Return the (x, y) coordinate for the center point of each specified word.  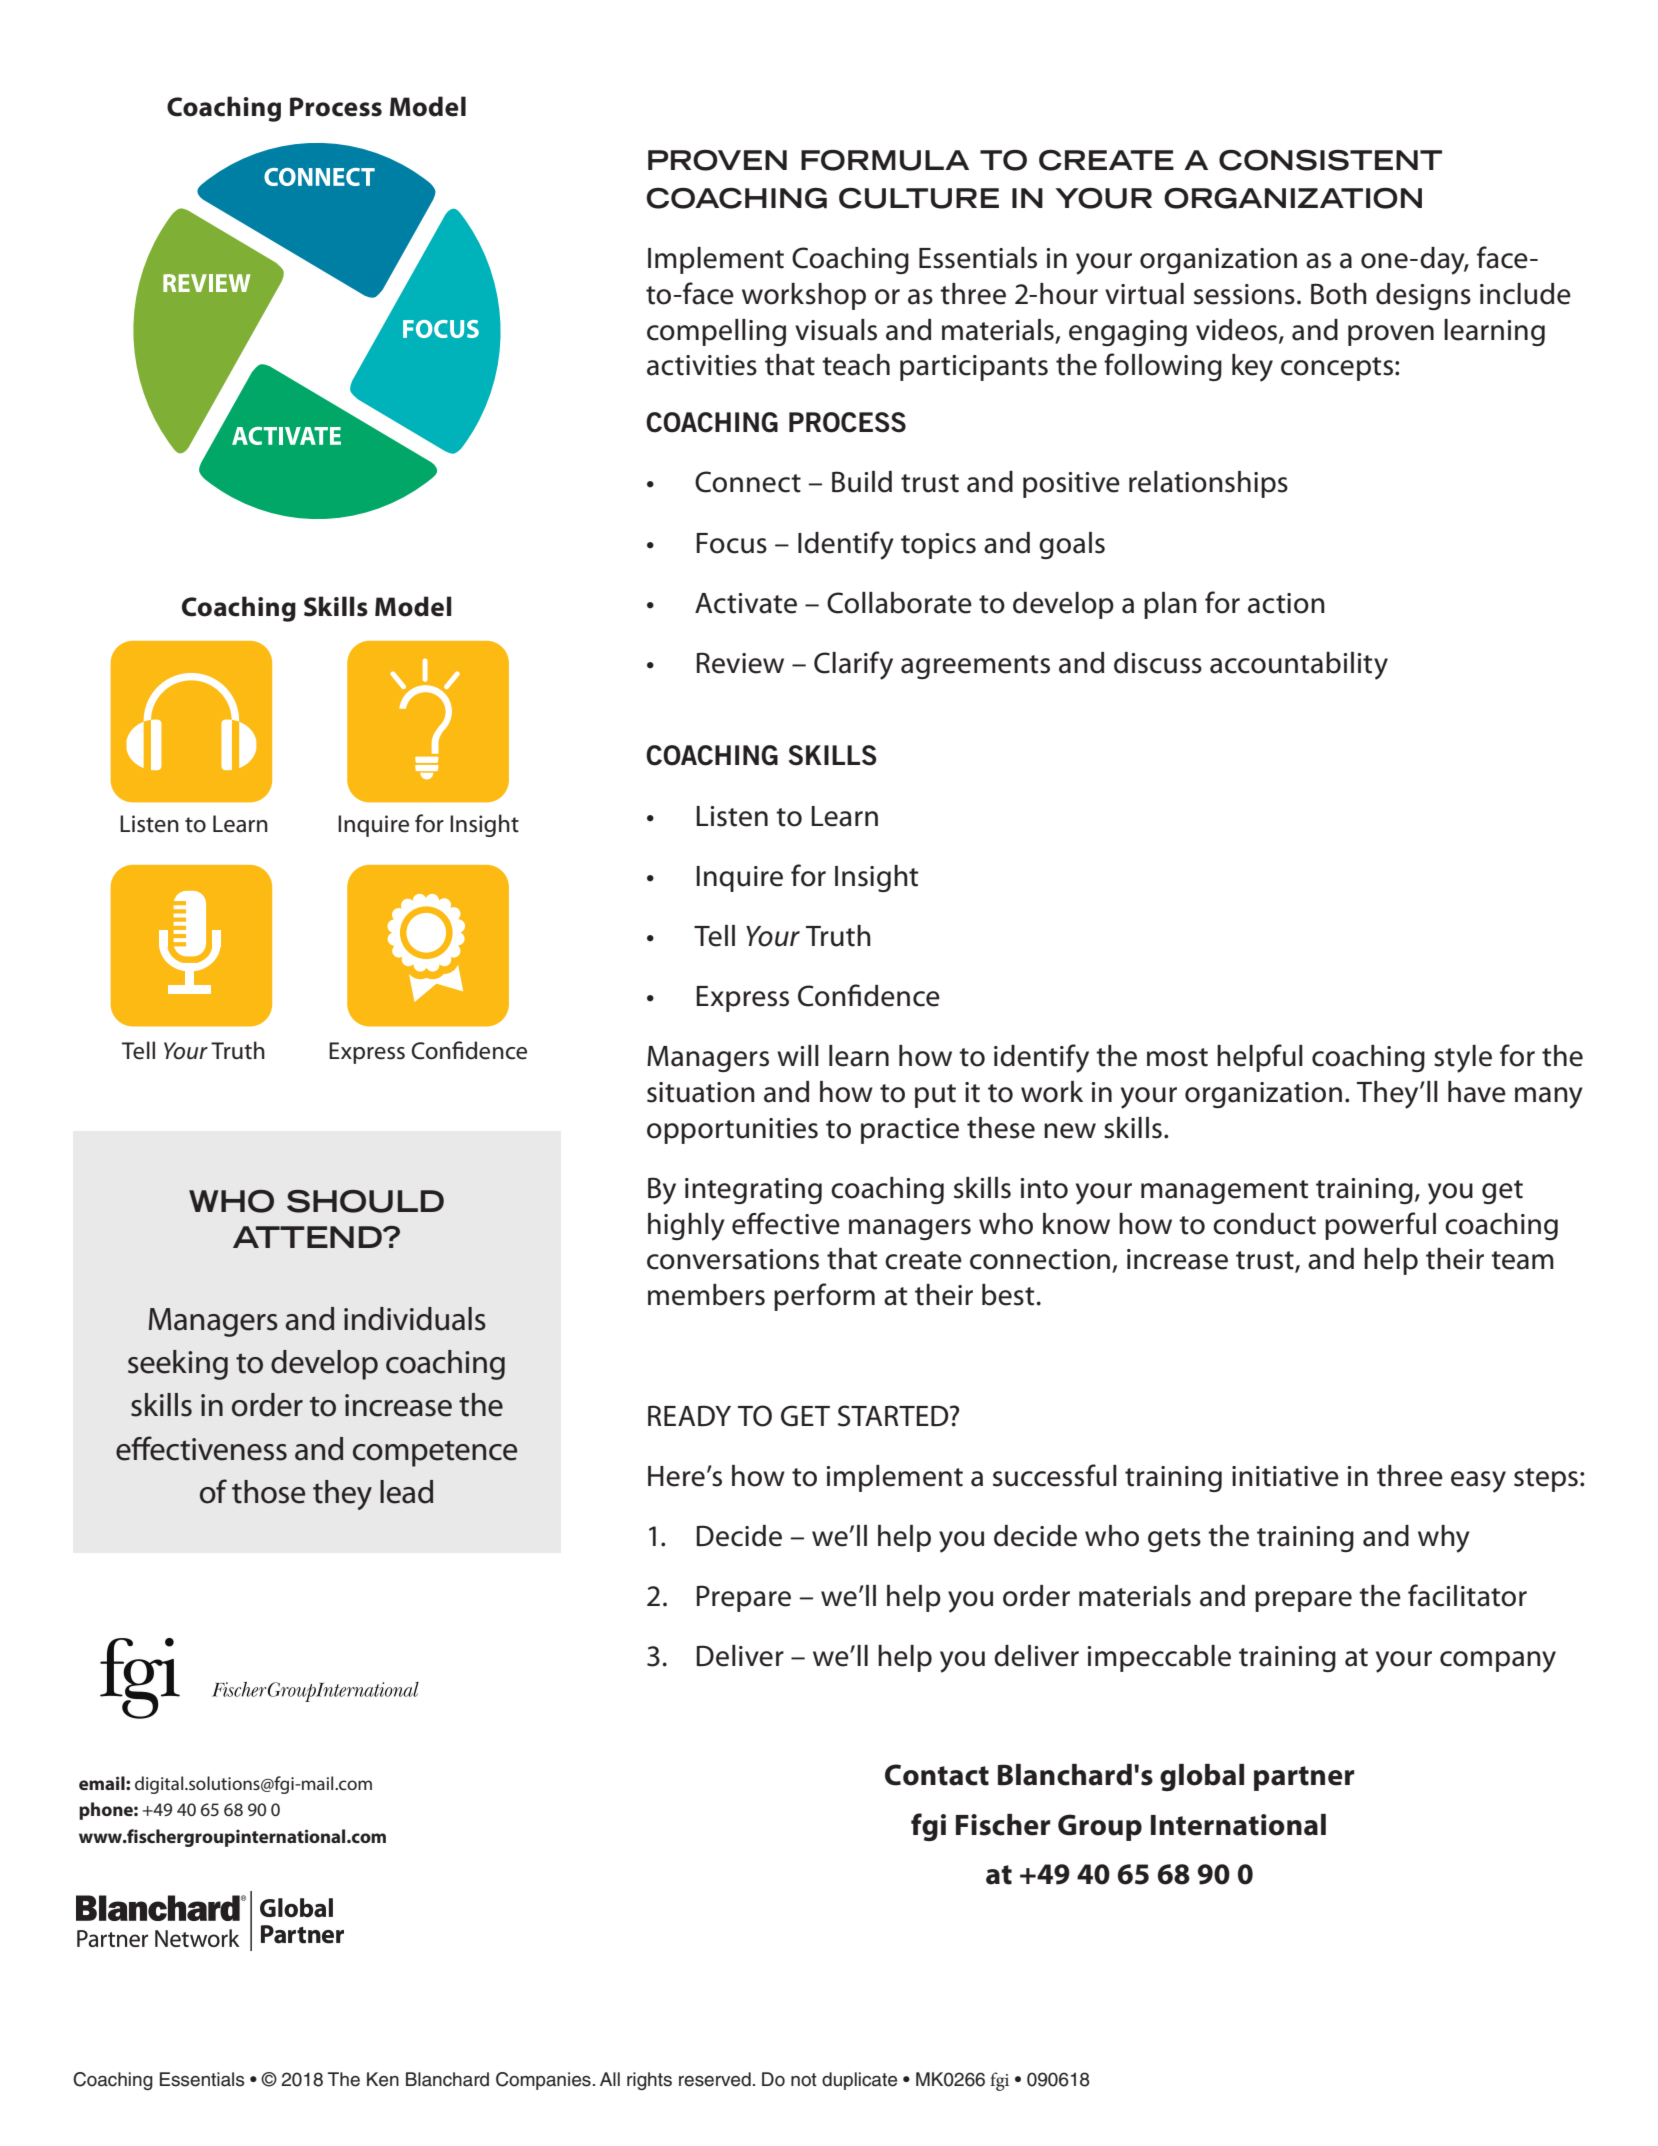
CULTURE (919, 198)
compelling (716, 333)
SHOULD (365, 1201)
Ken (383, 2079)
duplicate (859, 2081)
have (1477, 1092)
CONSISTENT (1330, 160)
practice (910, 1131)
